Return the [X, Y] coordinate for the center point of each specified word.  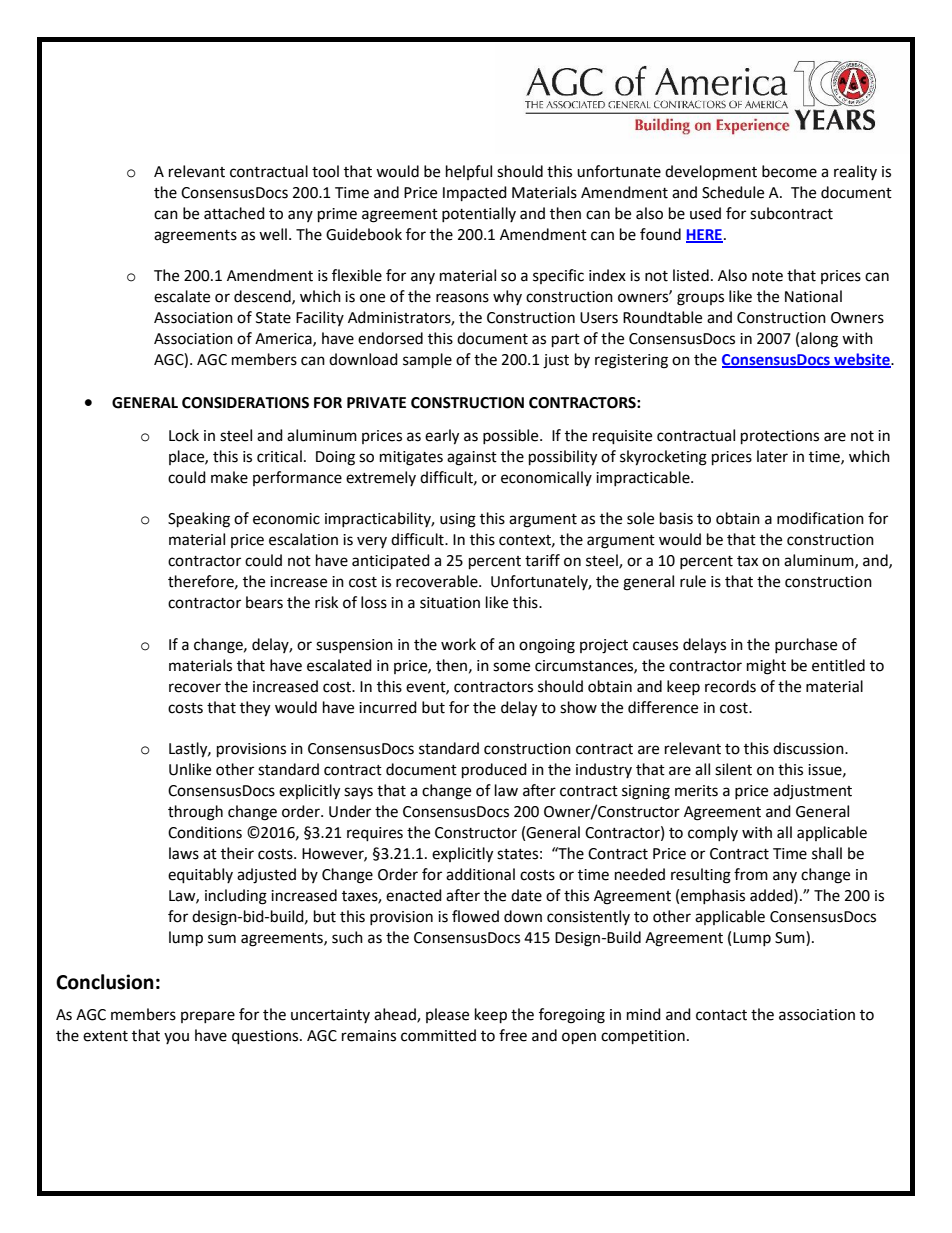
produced [494, 771]
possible [512, 436]
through [195, 813]
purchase [806, 645]
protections [780, 437]
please [447, 1015]
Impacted [475, 194]
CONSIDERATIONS [245, 403]
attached [234, 213]
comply [713, 833]
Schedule [733, 192]
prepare [208, 1017]
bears [264, 602]
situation [450, 603]
